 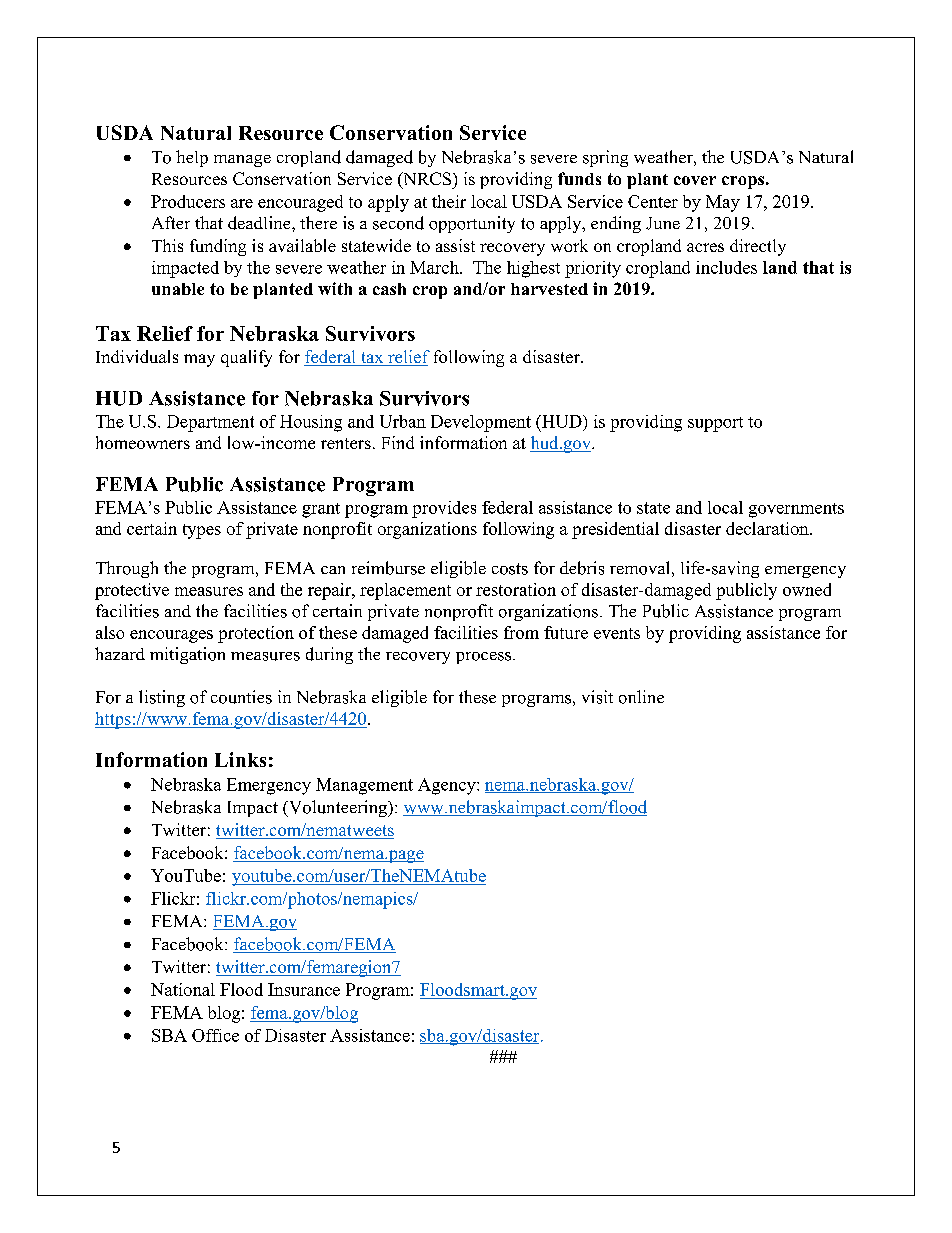 What do you see at coordinates (448, 786) in the screenshot?
I see `Agency` at bounding box center [448, 786].
